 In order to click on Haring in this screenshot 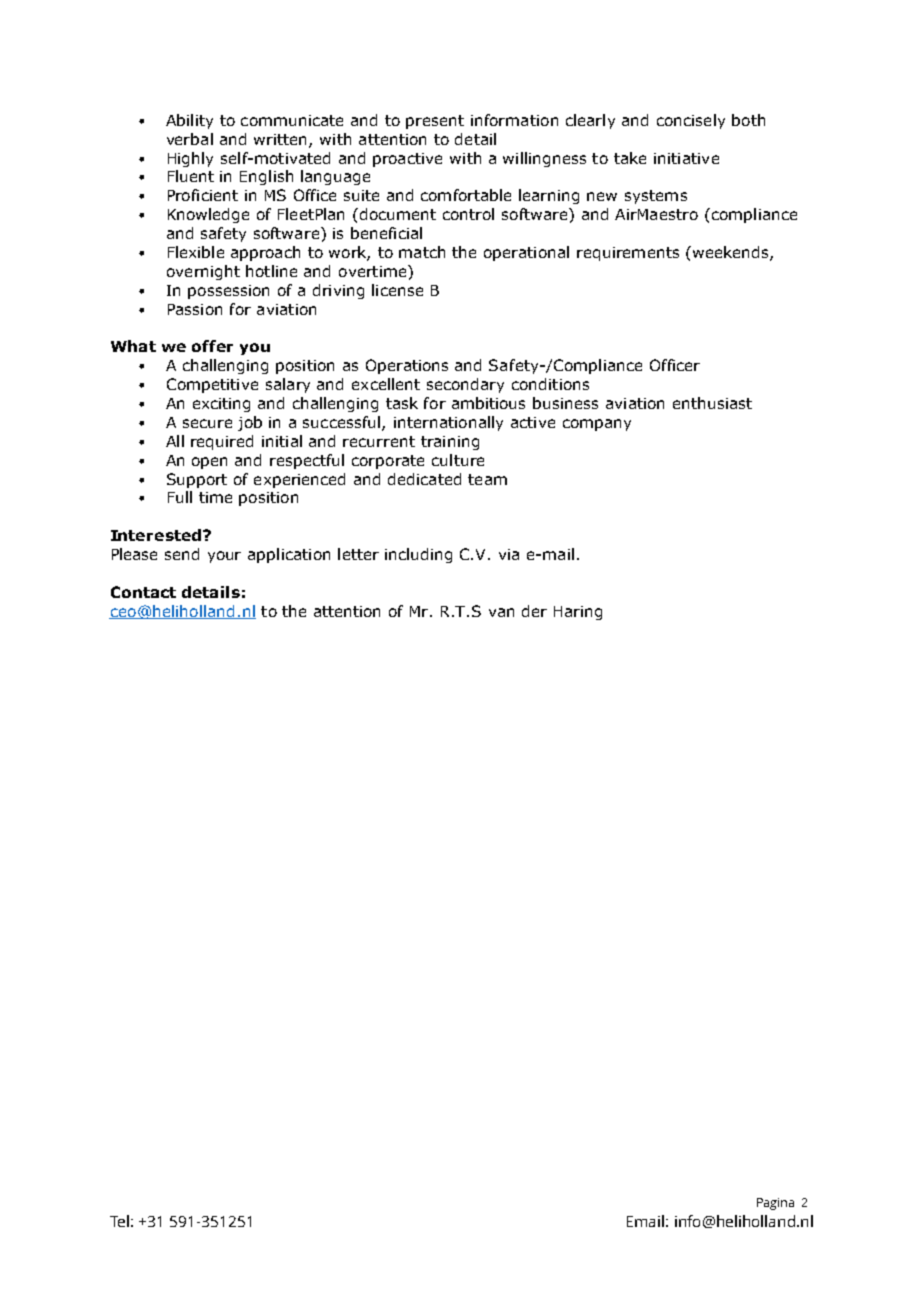, I will do `click(578, 613)`.
